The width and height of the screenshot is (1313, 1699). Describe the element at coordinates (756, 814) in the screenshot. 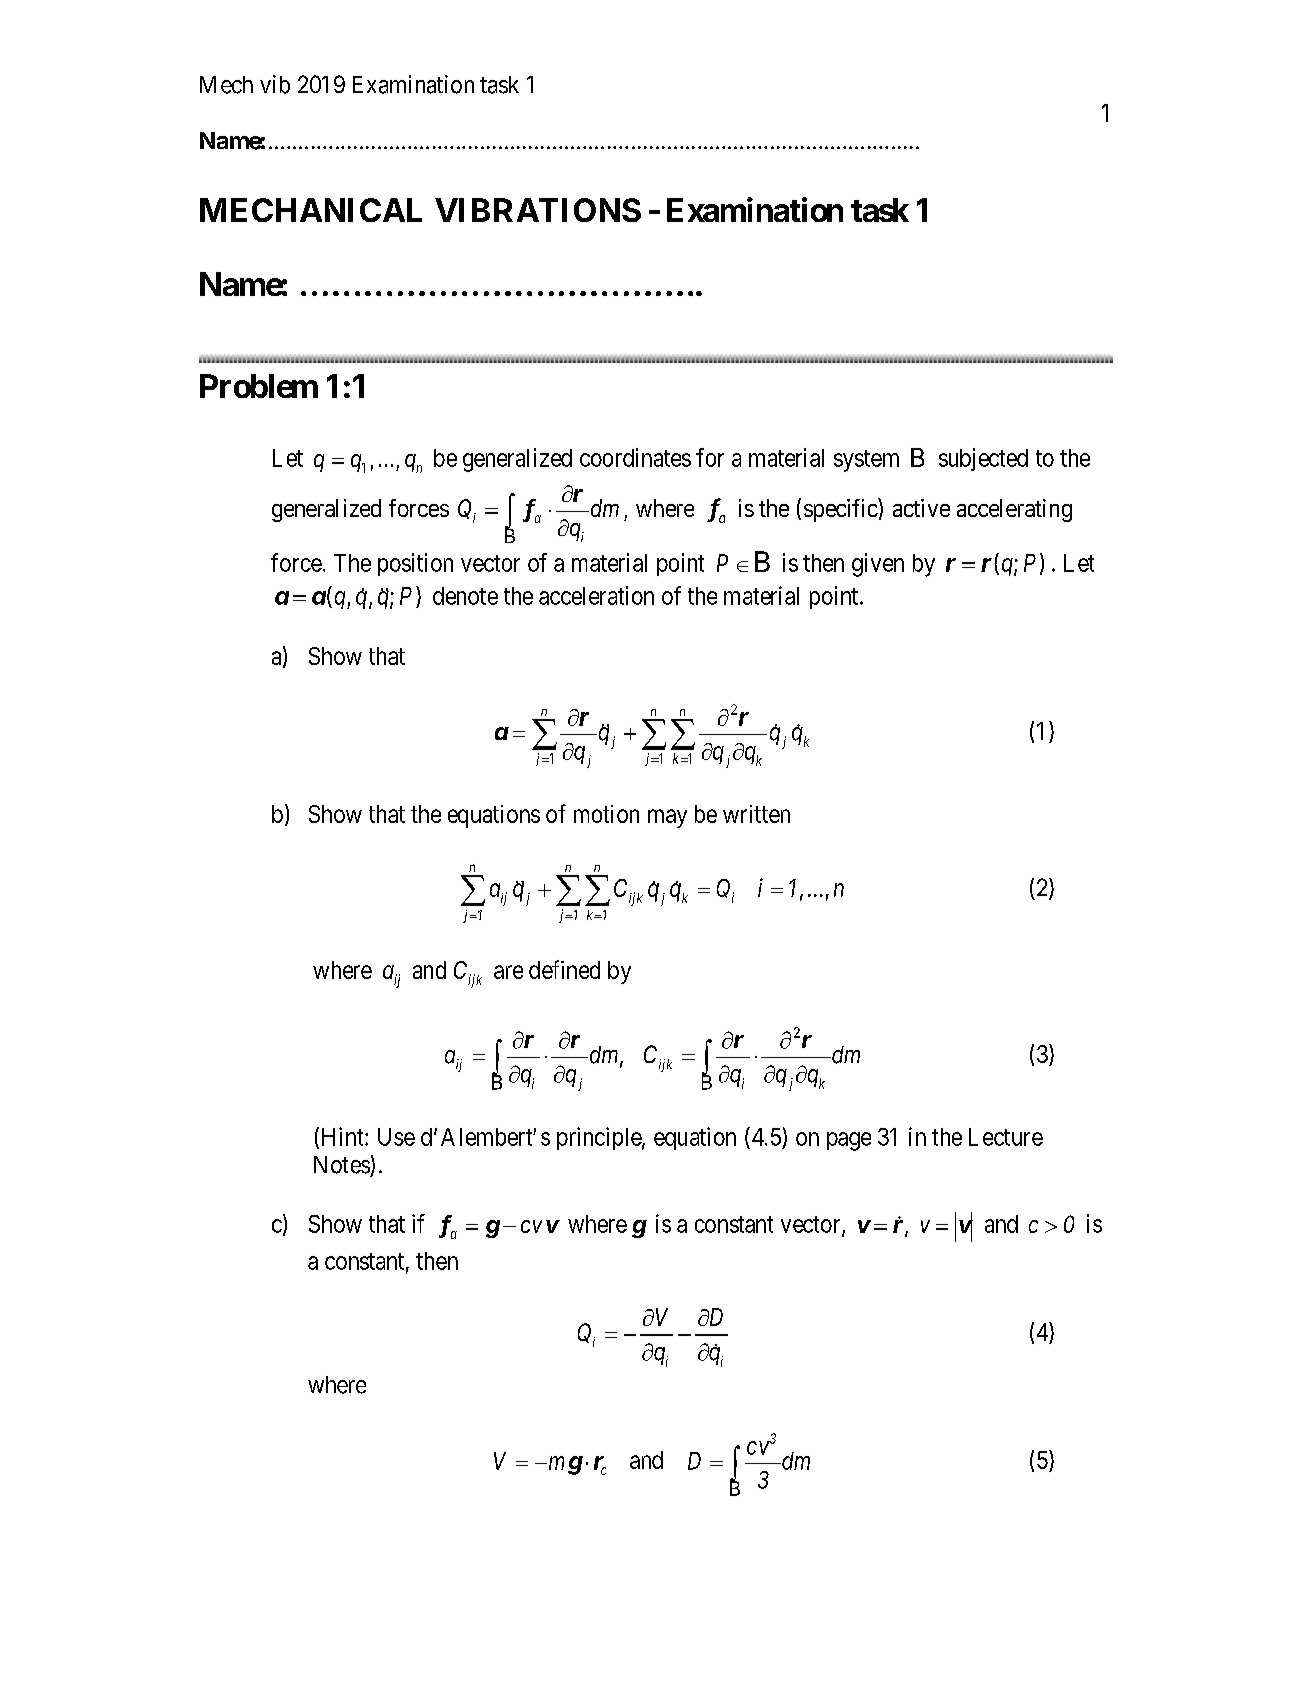

I see `written` at that location.
